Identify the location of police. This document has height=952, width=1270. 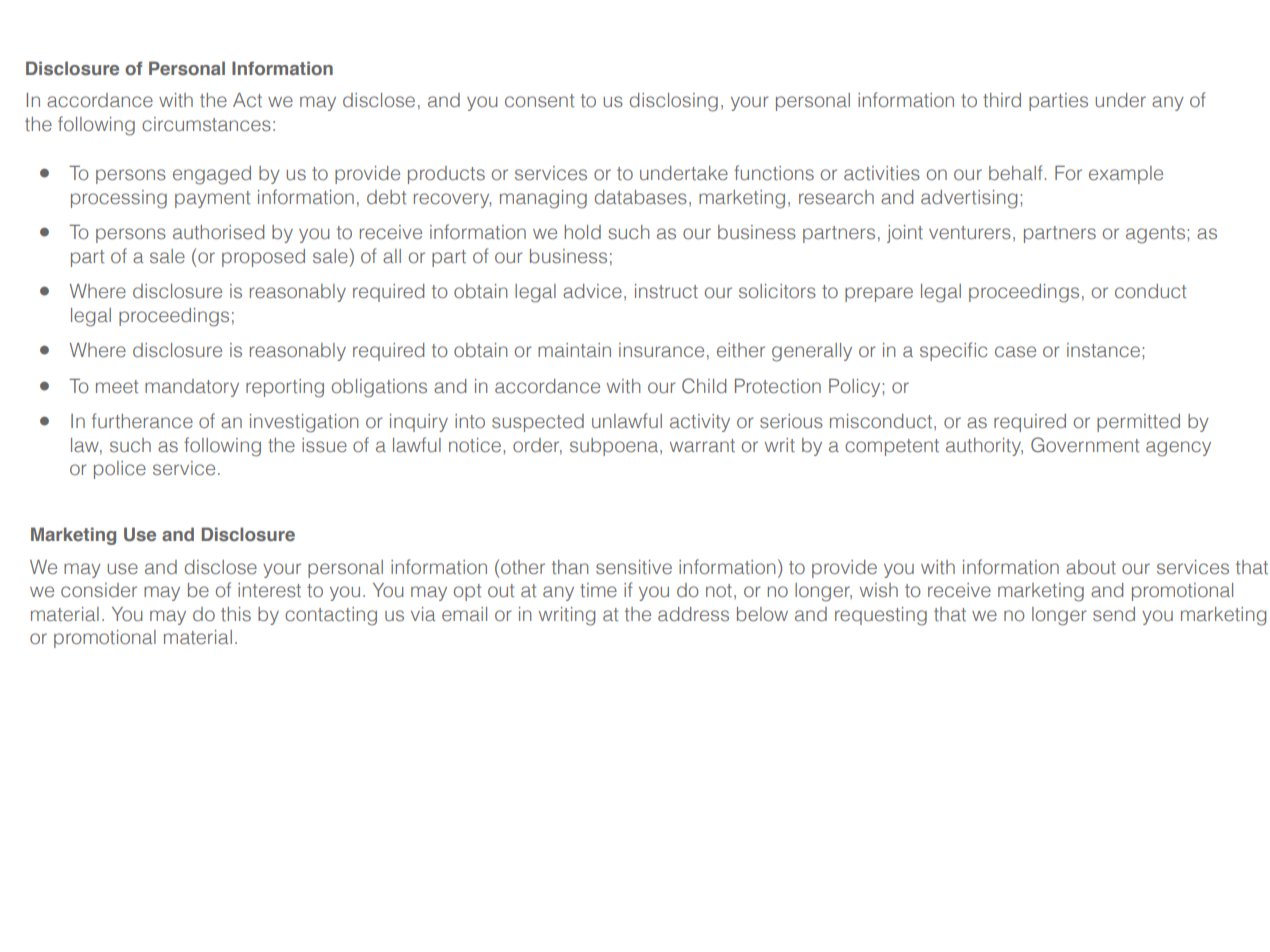
(120, 470).
